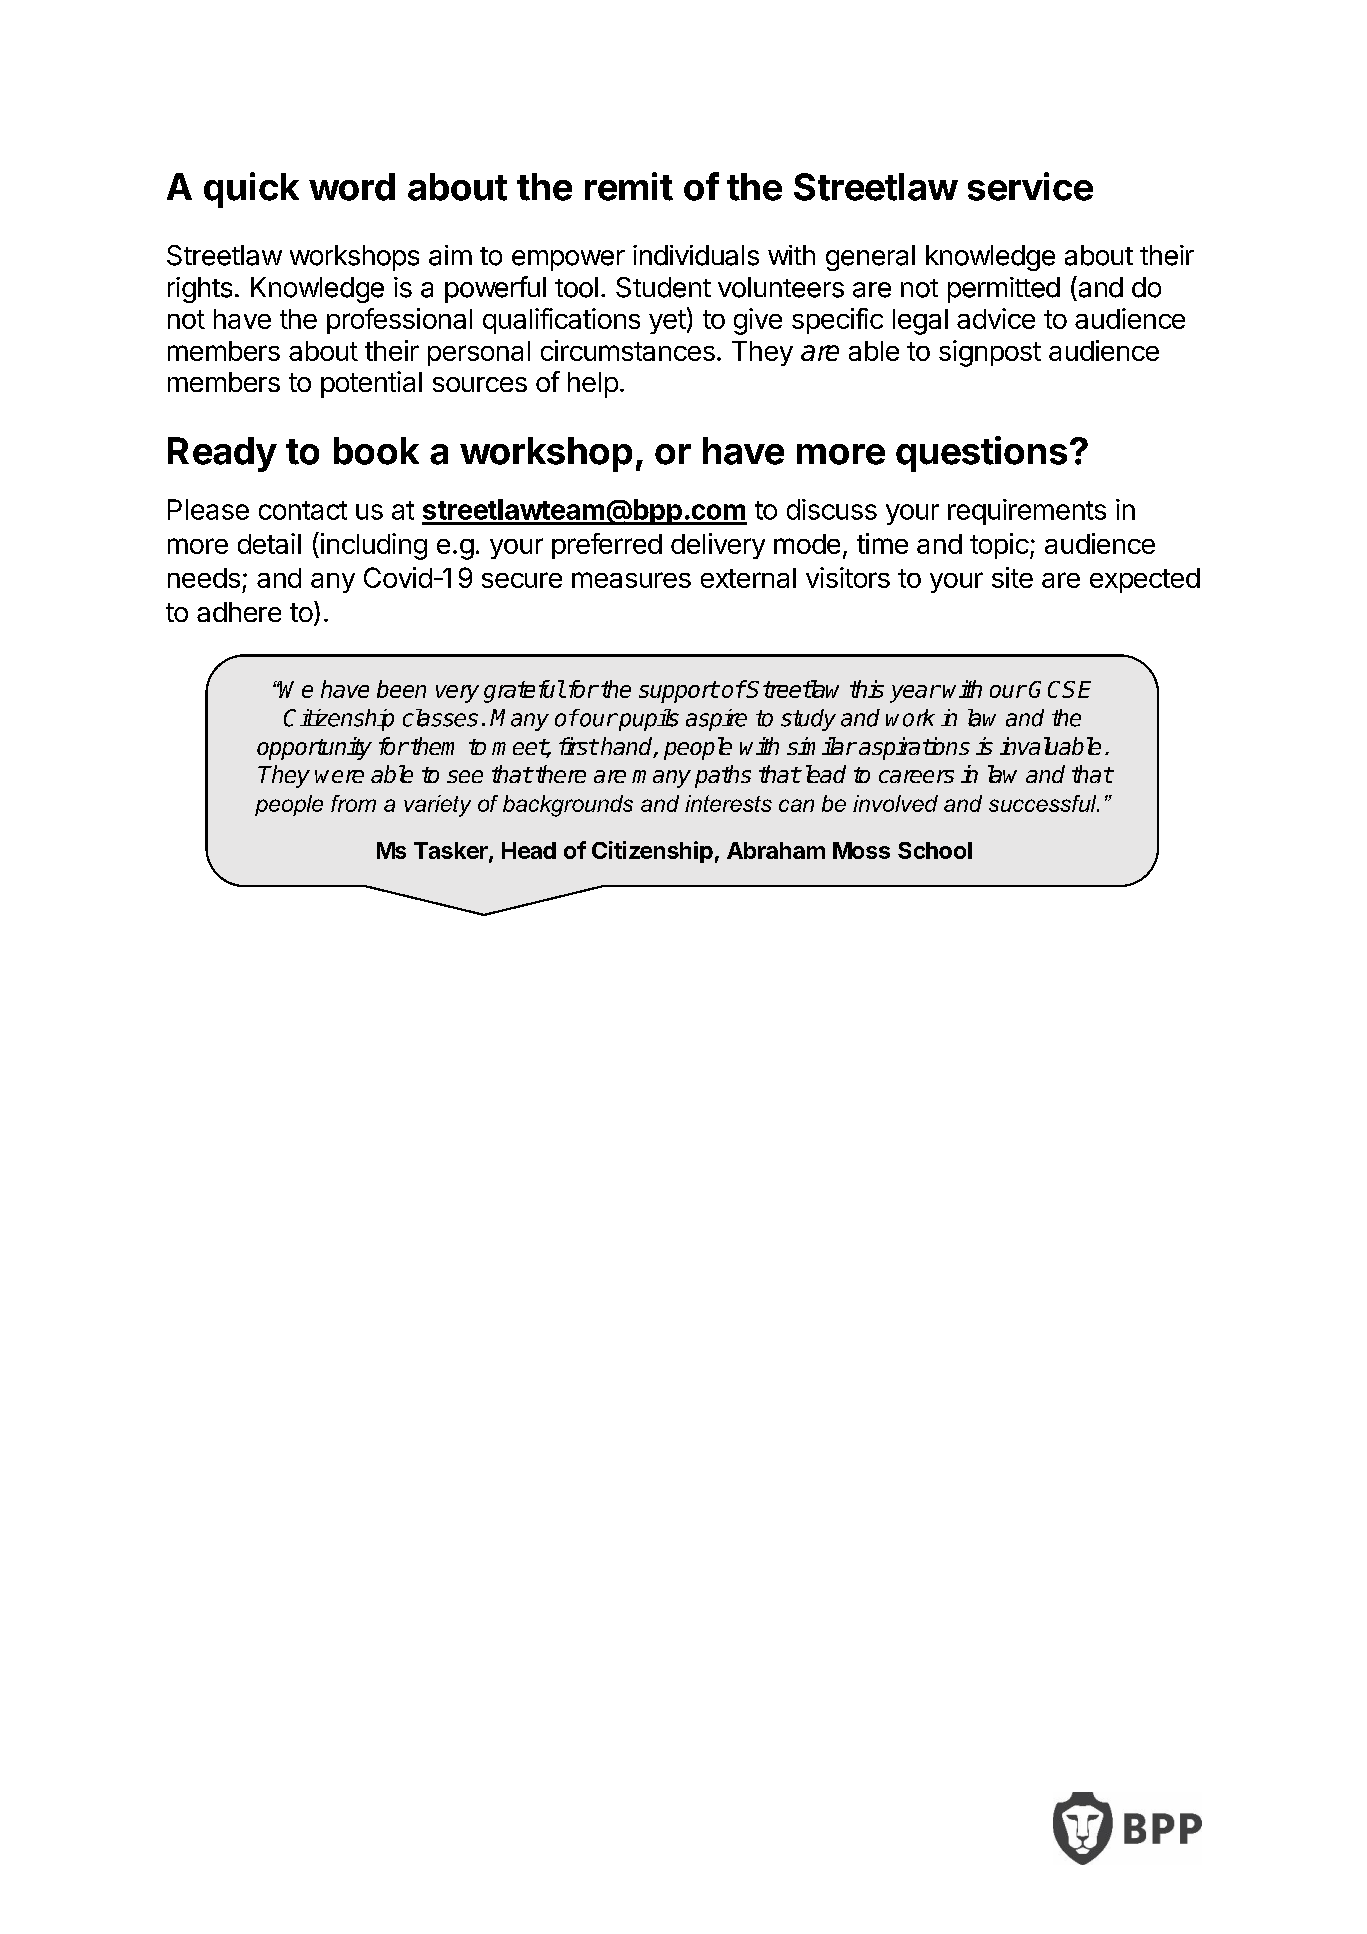 The image size is (1367, 1934). I want to click on word, so click(352, 187).
